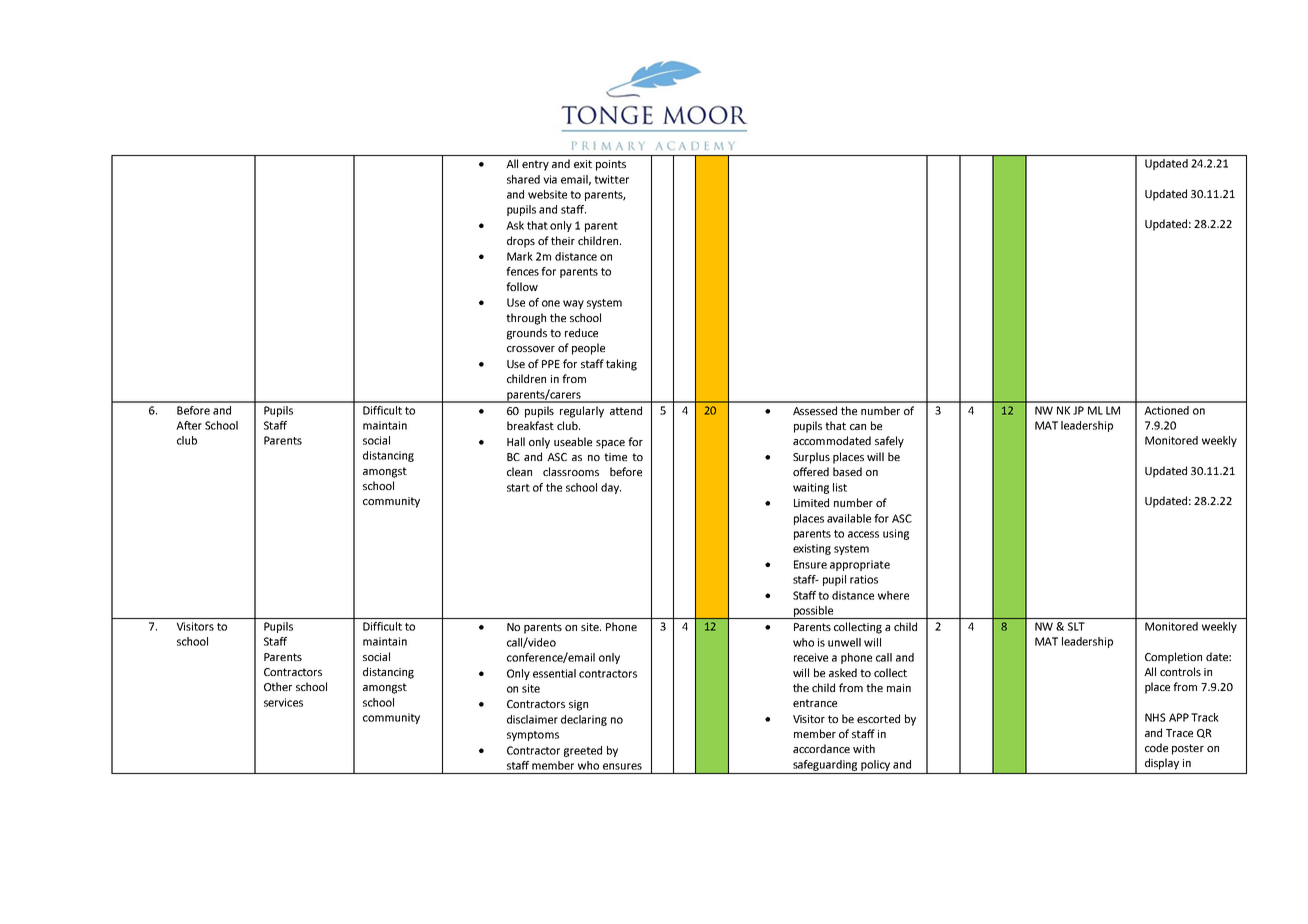 The height and width of the image is (924, 1308). Describe the element at coordinates (189, 425) in the image. I see `After` at that location.
